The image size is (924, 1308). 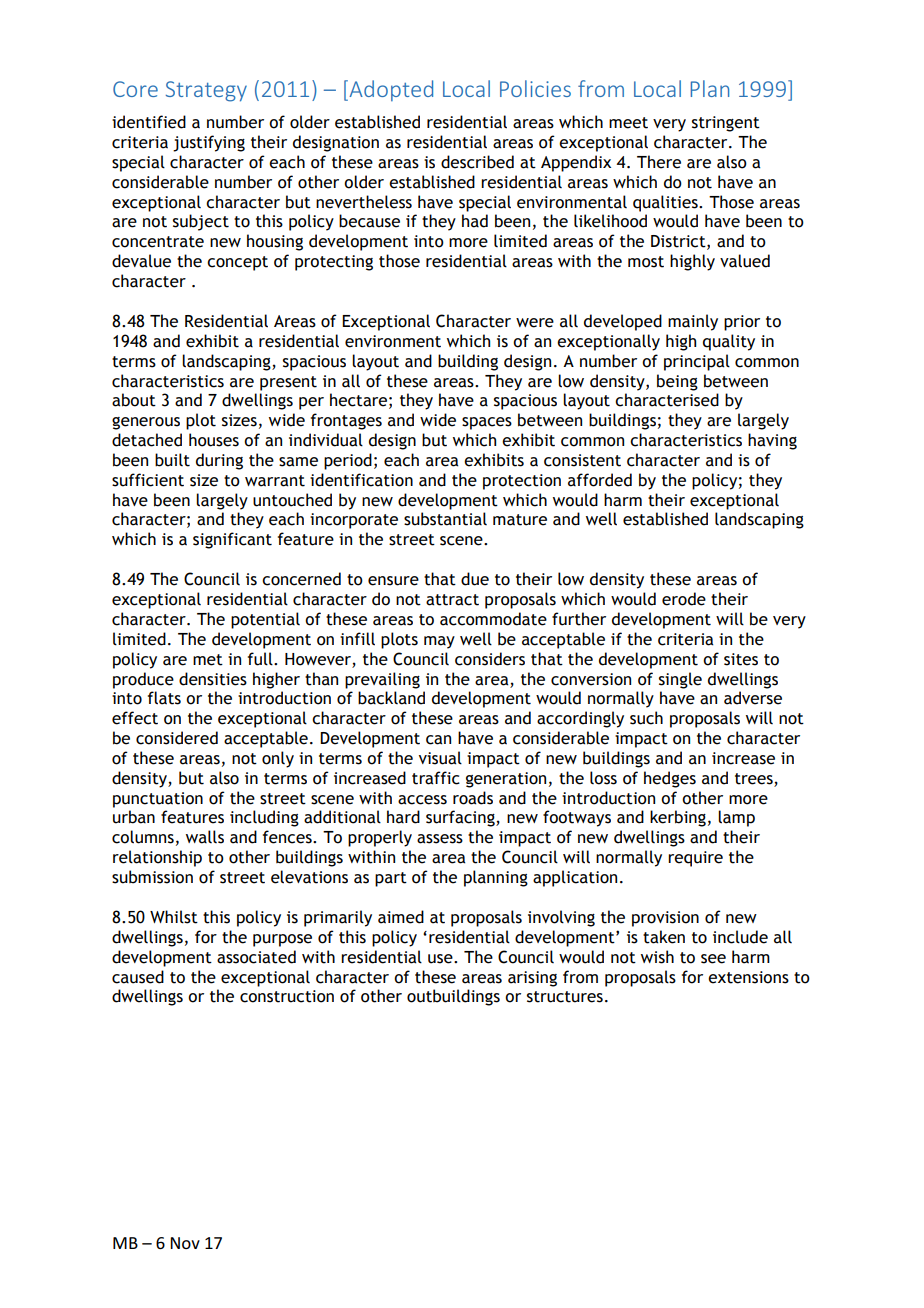 What do you see at coordinates (445, 519) in the screenshot?
I see `substantial` at bounding box center [445, 519].
